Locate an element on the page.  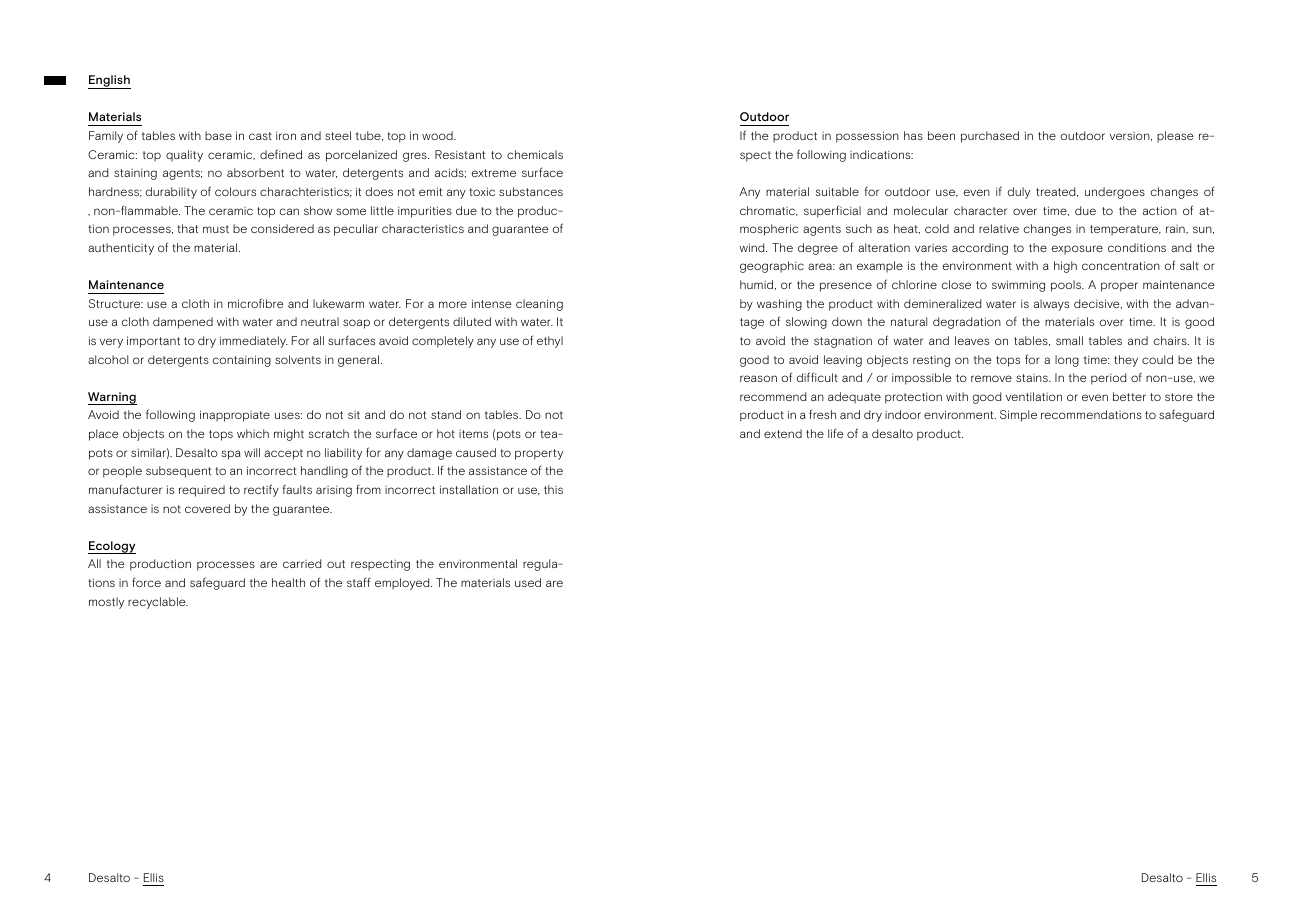
extend is located at coordinates (783, 433).
